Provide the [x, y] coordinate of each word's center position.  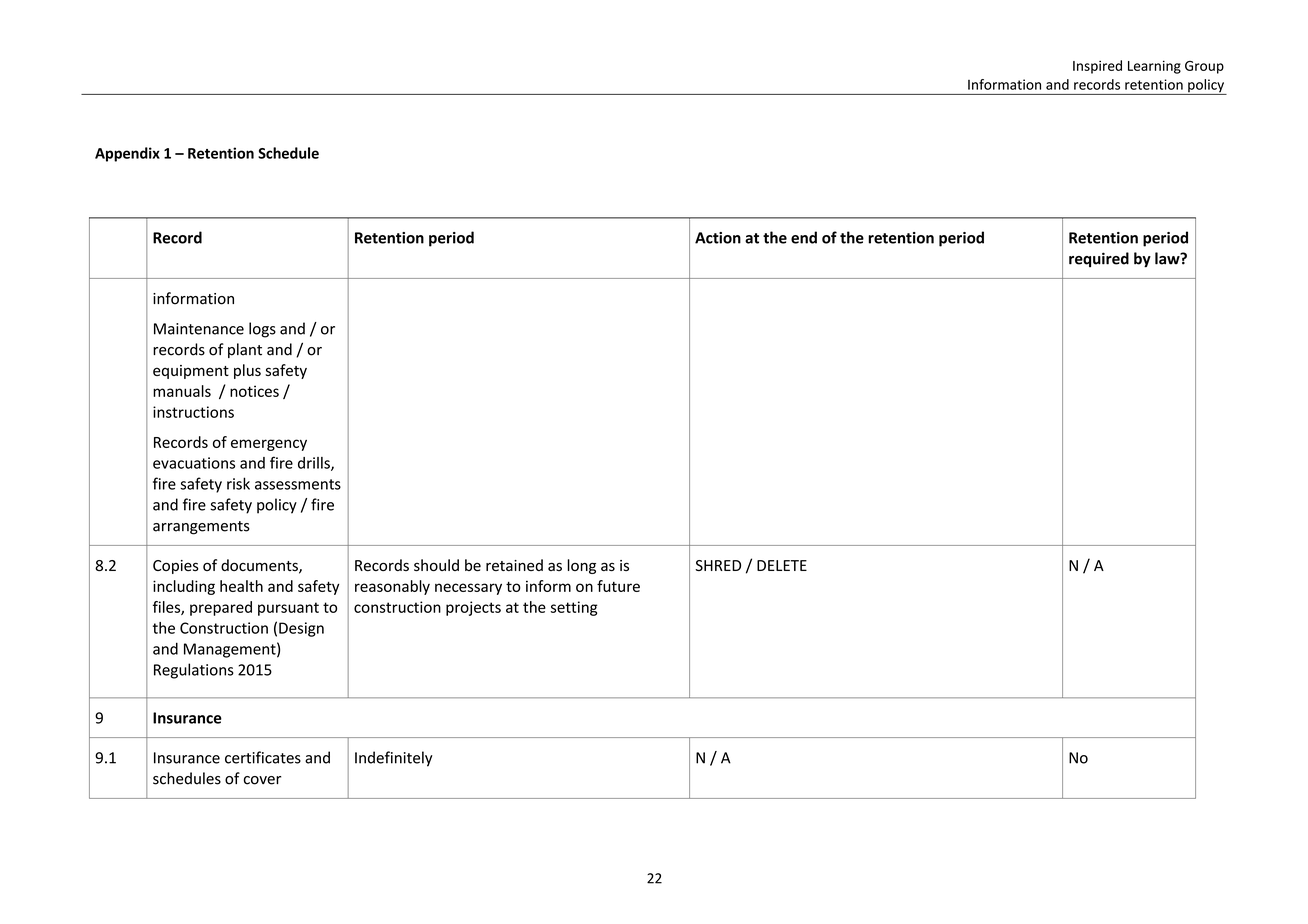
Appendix [127, 154]
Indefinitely [394, 759]
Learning [1154, 67]
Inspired [1097, 67]
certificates [263, 757]
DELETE [782, 565]
